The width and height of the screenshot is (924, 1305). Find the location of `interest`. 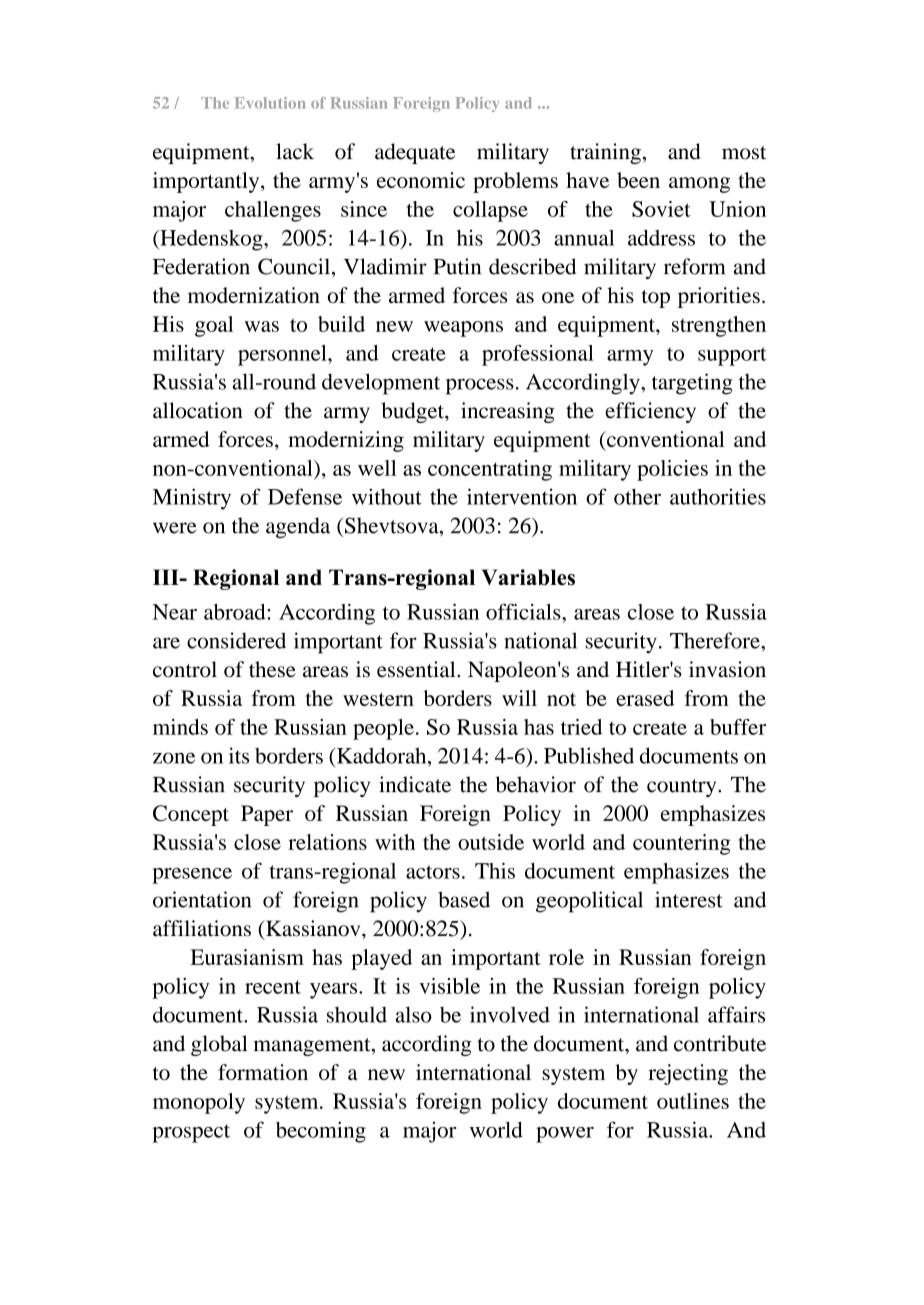

interest is located at coordinates (689, 899).
